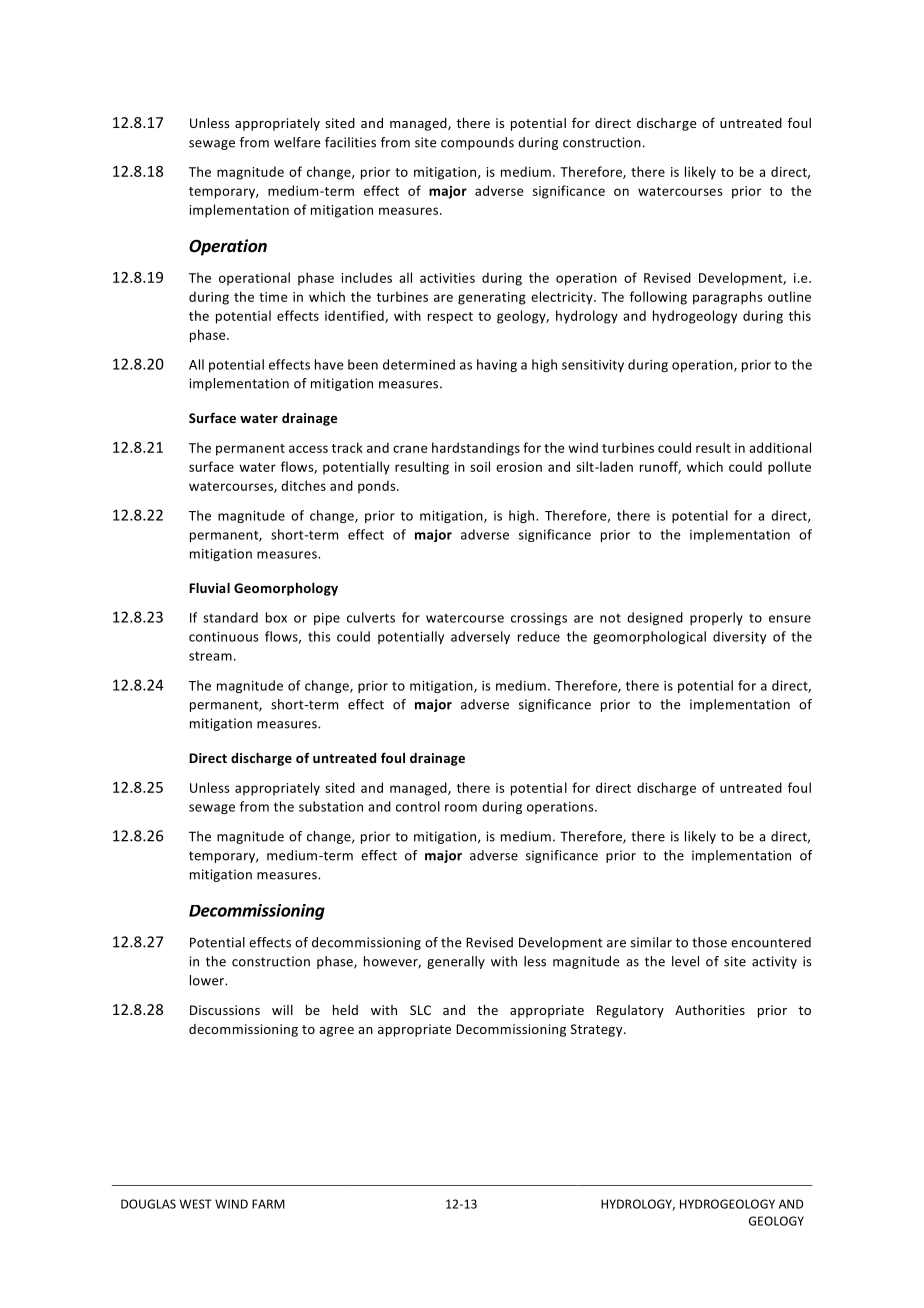 The height and width of the document is (1308, 924). Describe the element at coordinates (297, 142) in the document. I see `welfare` at that location.
